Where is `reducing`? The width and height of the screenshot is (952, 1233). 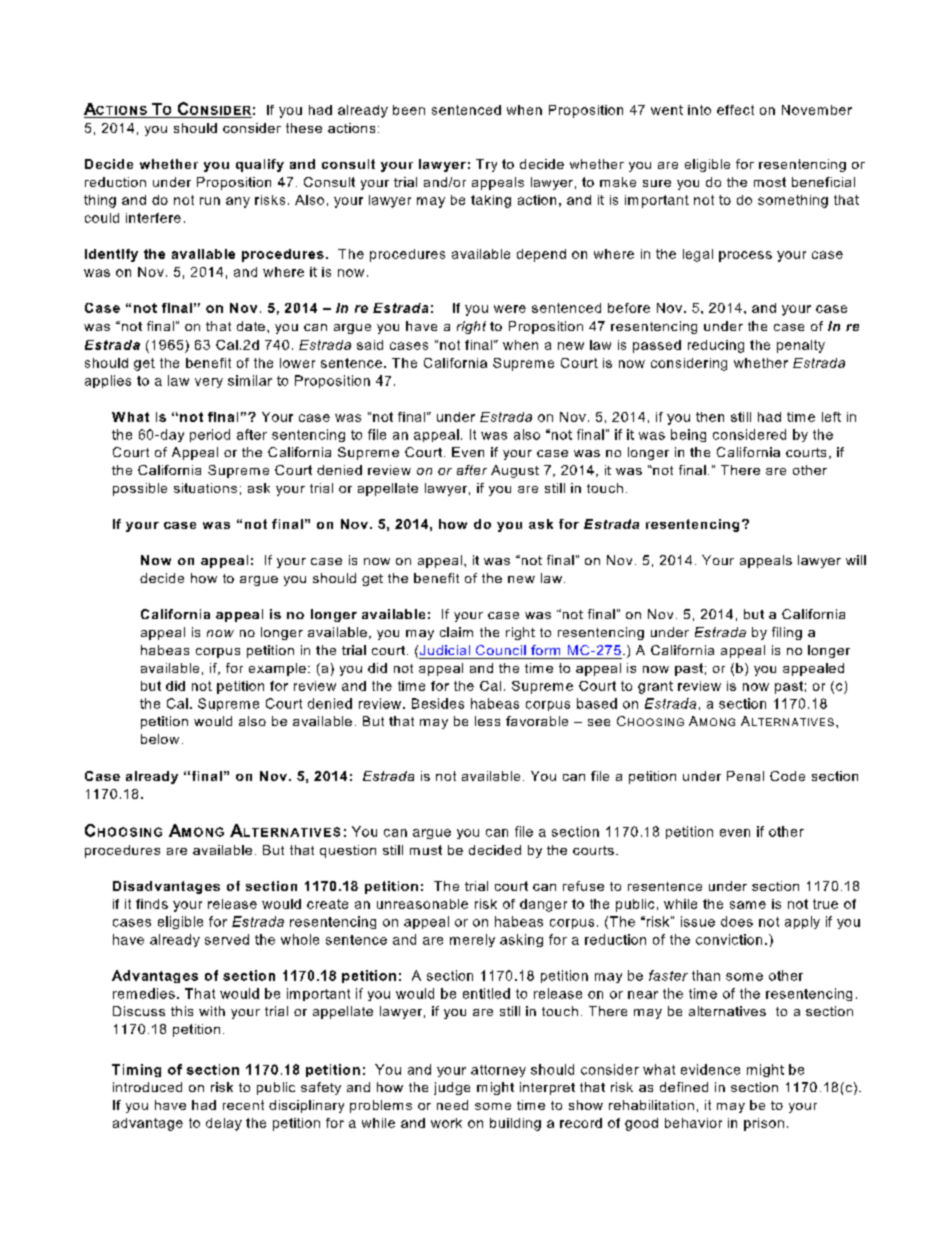 reducing is located at coordinates (716, 346).
